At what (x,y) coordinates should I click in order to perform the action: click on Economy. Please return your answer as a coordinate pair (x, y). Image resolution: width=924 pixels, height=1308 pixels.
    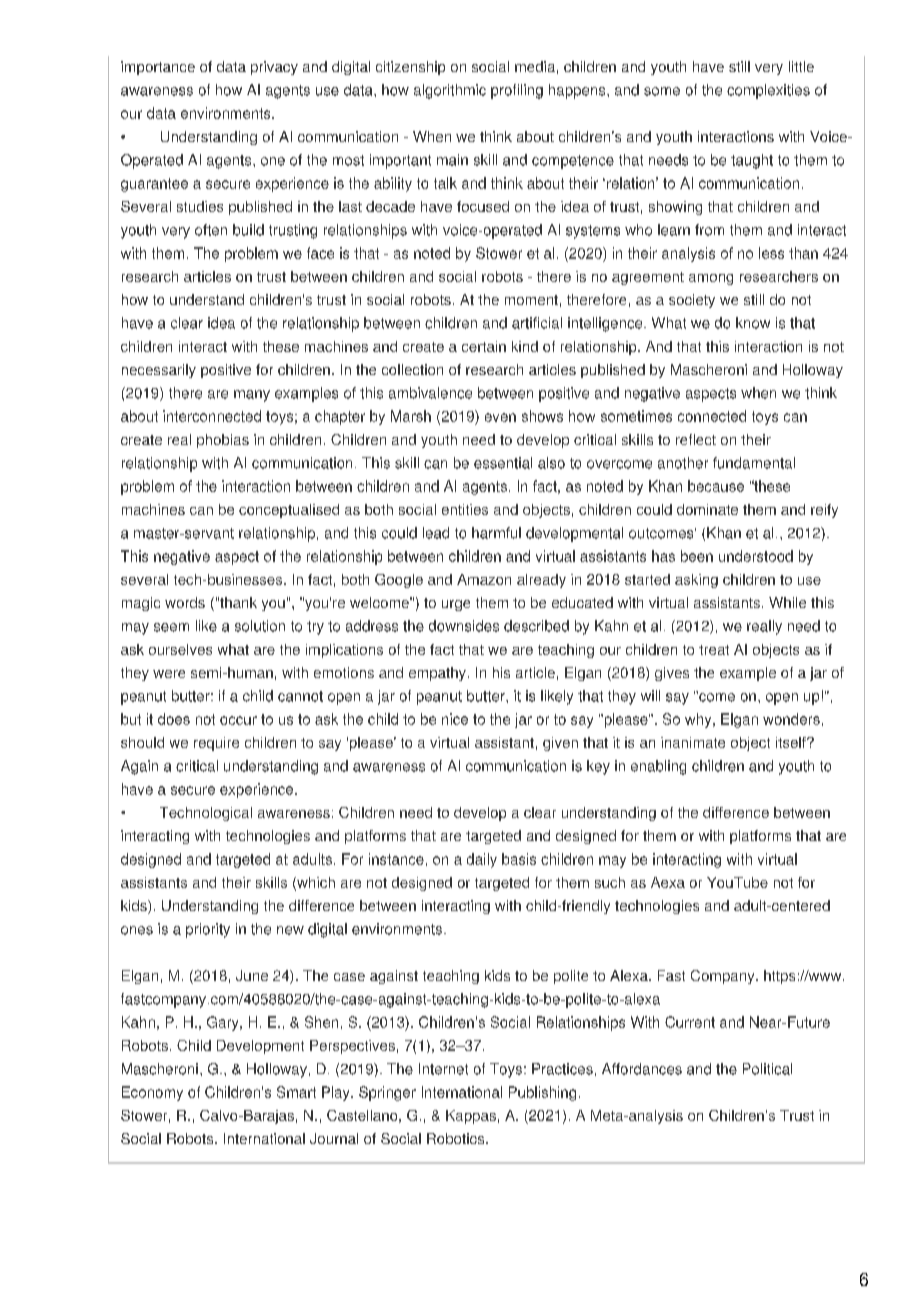
    Looking at the image, I should click on (152, 1093).
